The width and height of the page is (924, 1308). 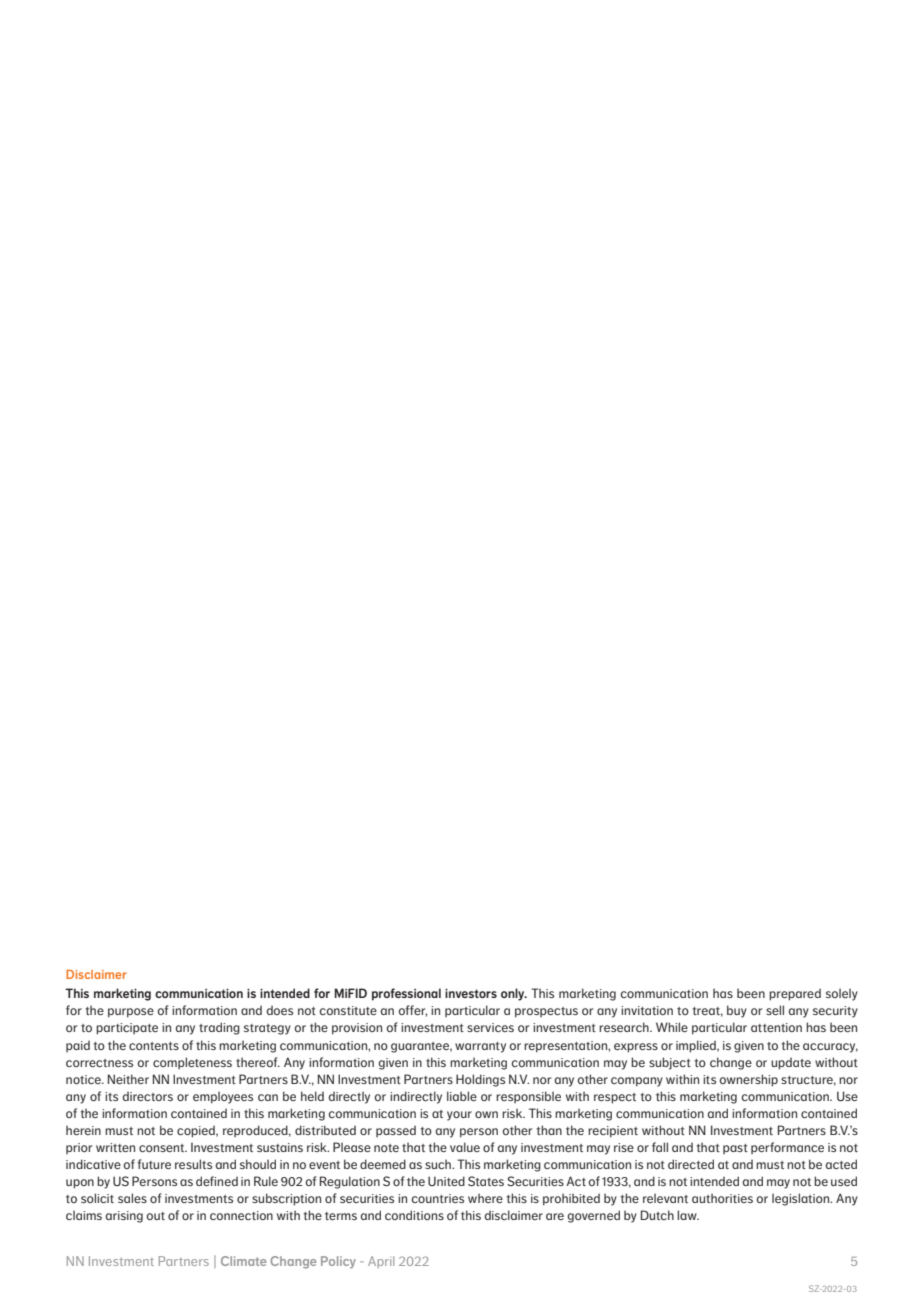 What do you see at coordinates (471, 993) in the page?
I see `investors` at bounding box center [471, 993].
